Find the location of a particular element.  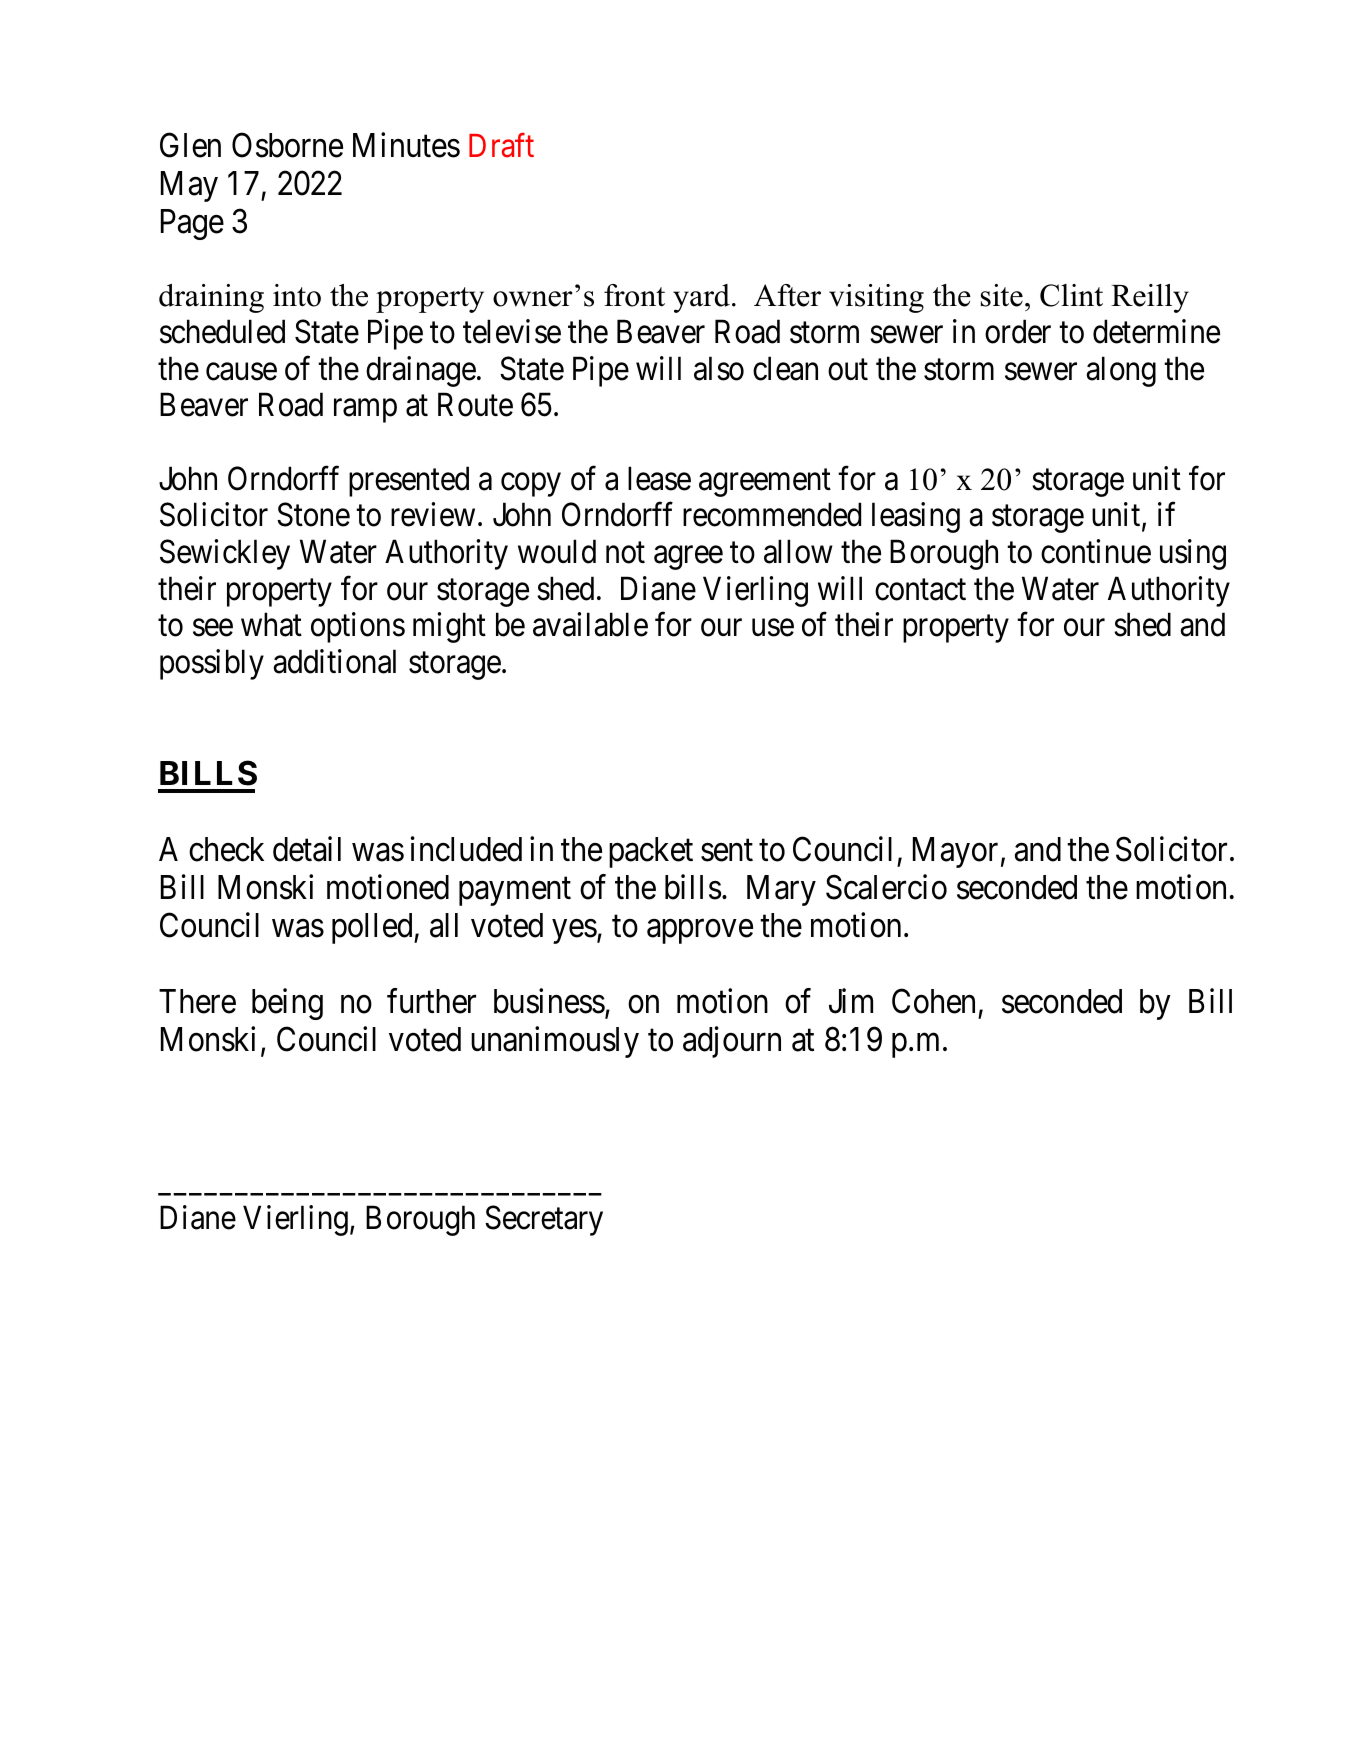

Osborne is located at coordinates (287, 145).
